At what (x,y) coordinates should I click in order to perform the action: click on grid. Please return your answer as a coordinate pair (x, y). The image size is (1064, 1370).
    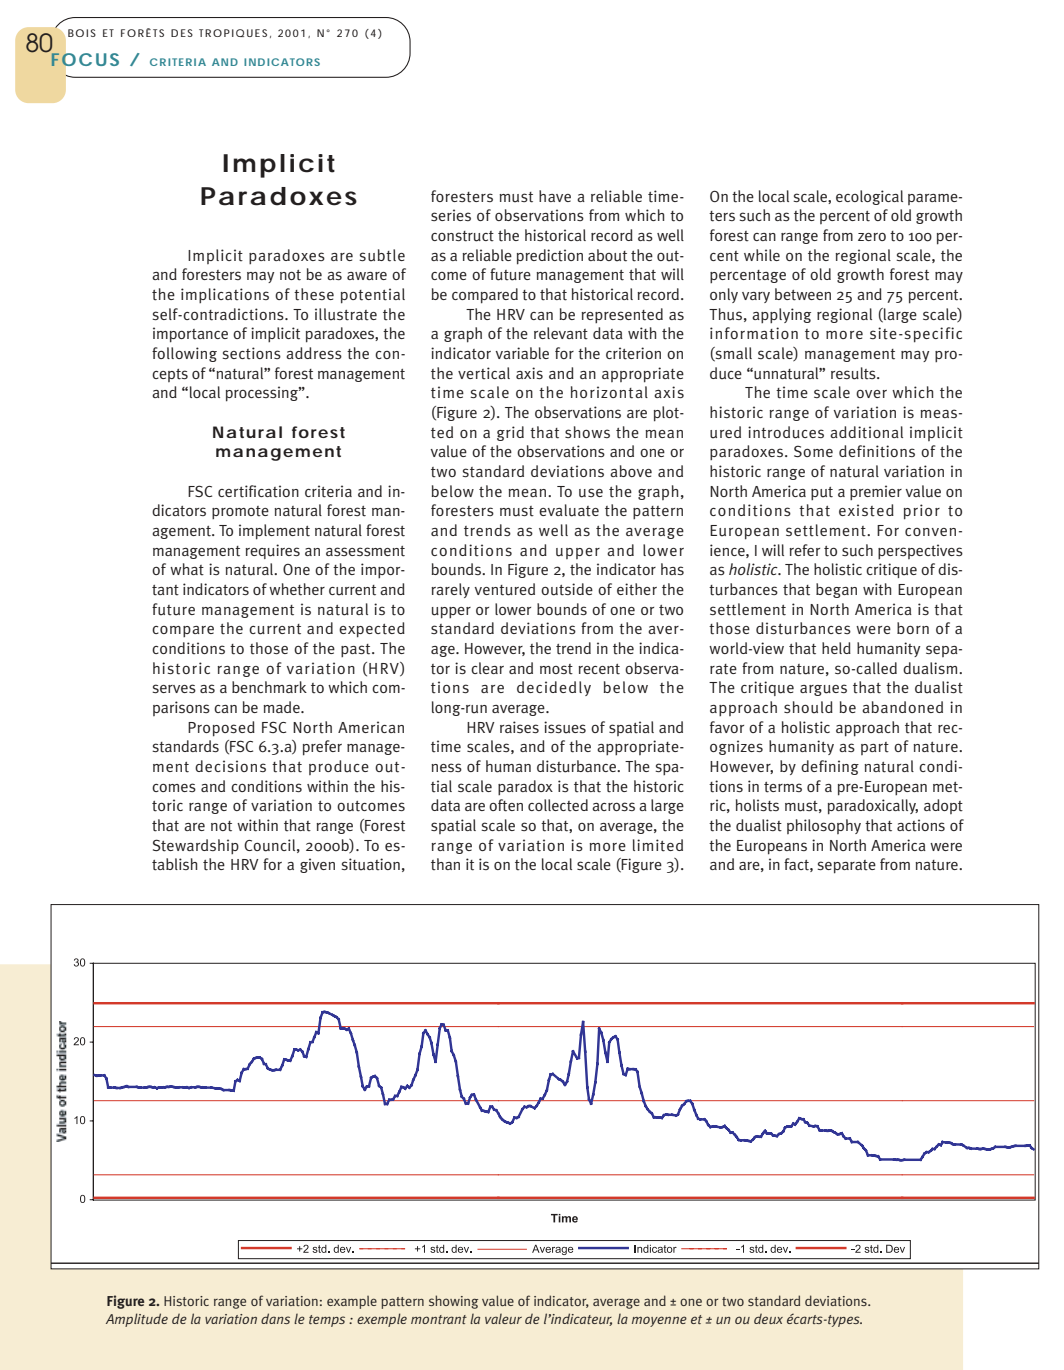
    Looking at the image, I should click on (510, 433).
